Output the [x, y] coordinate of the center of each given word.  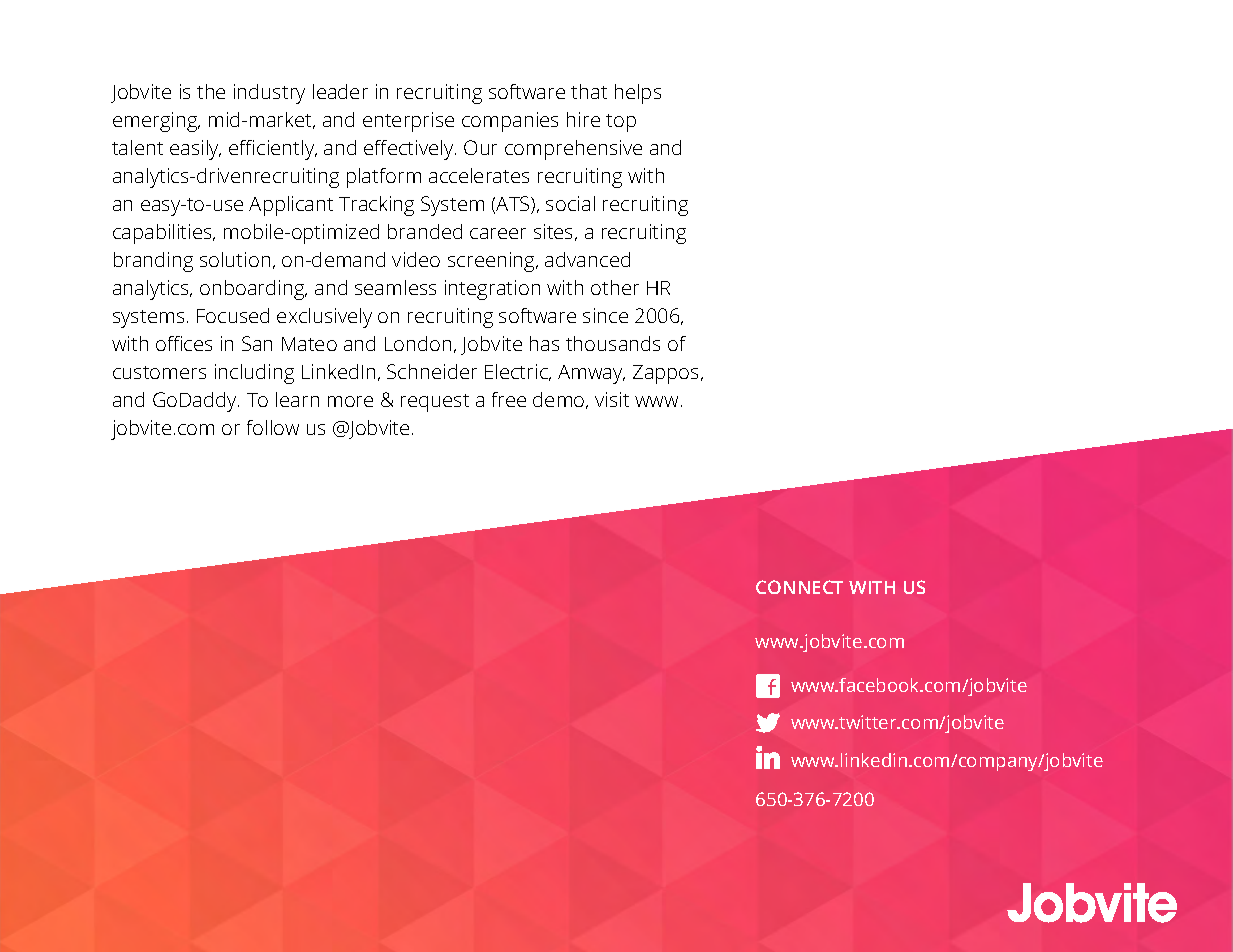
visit [612, 399]
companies [510, 122]
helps [638, 94]
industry [269, 94]
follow [273, 427]
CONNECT [799, 587]
